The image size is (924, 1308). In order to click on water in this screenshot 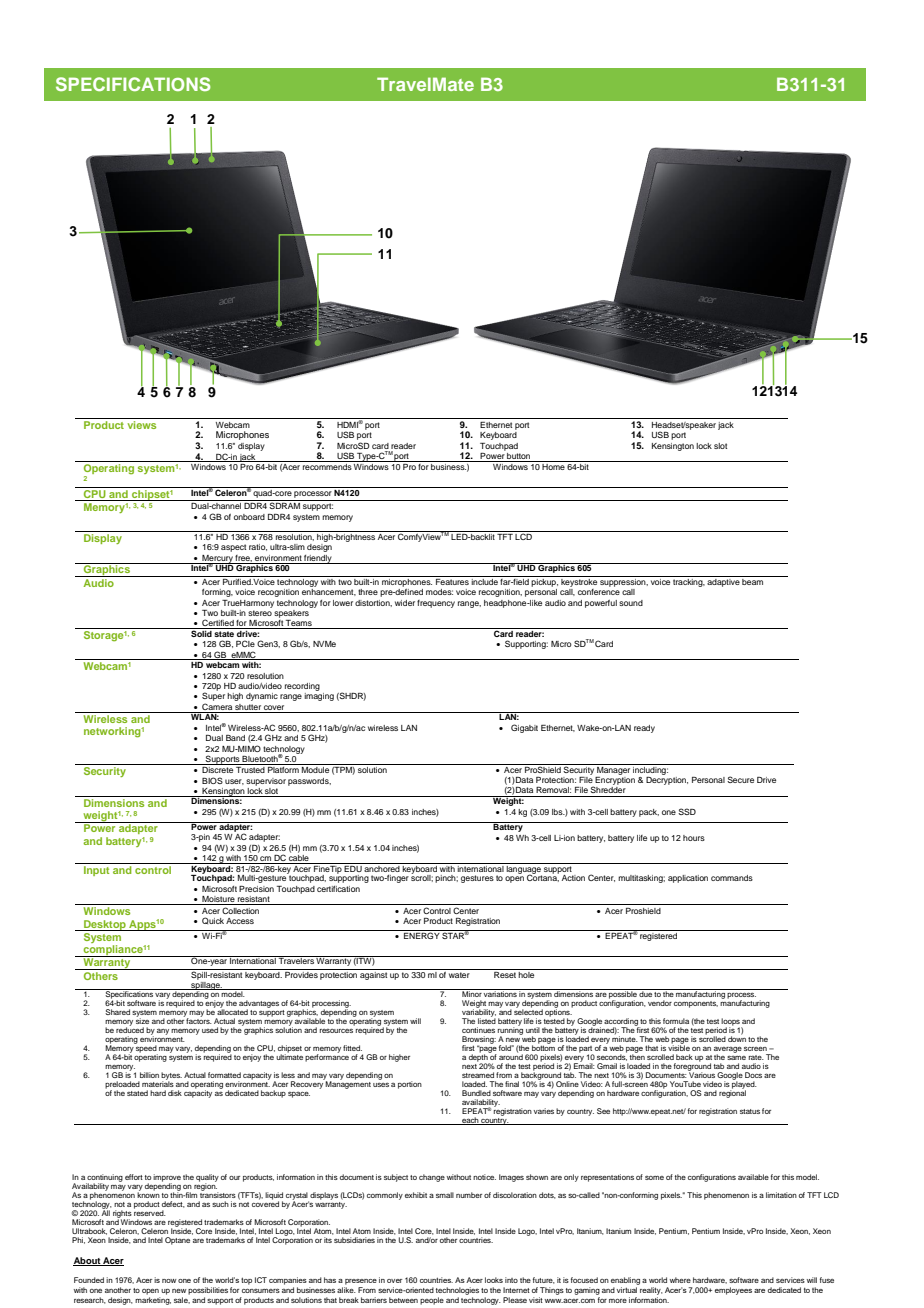, I will do `click(459, 975)`.
